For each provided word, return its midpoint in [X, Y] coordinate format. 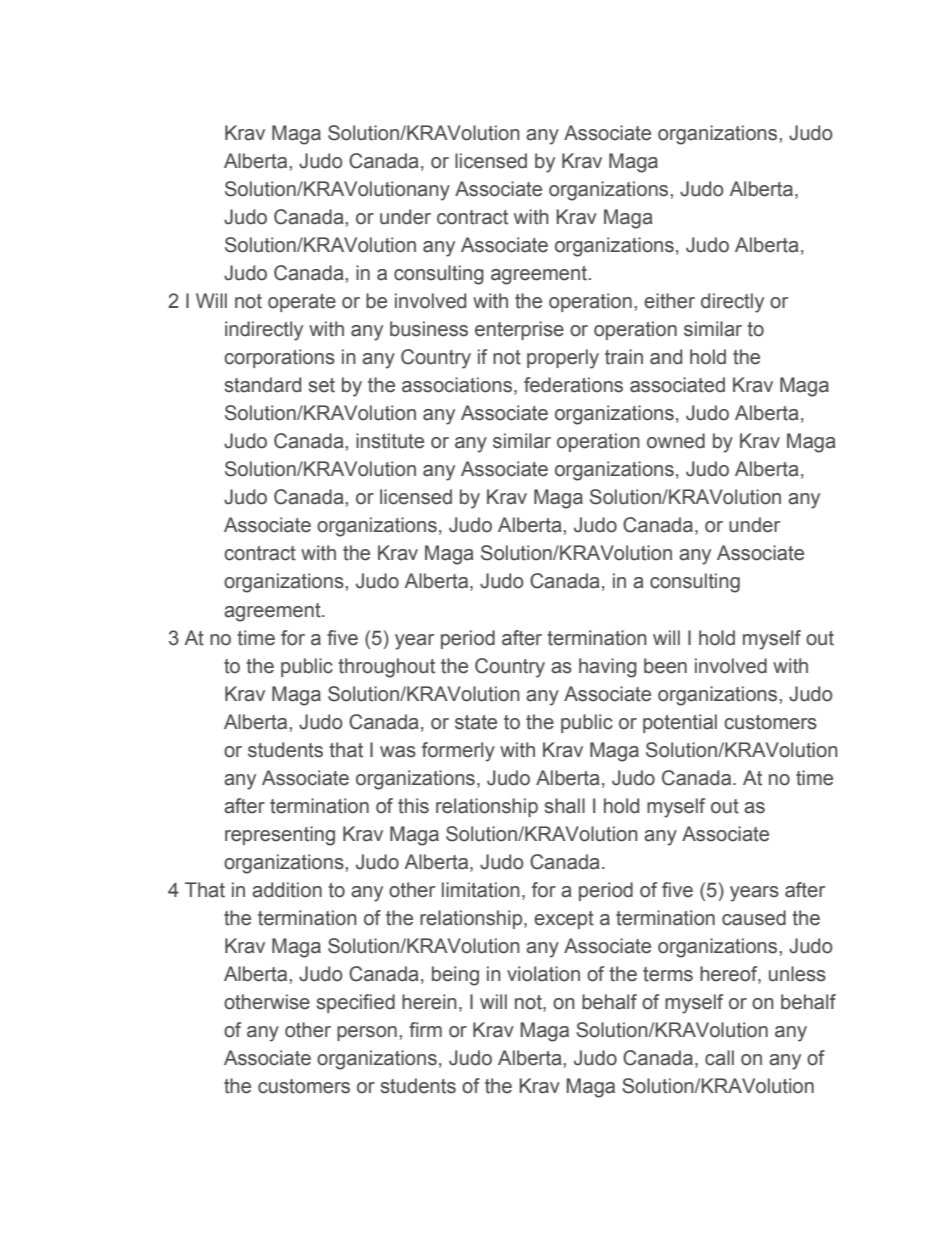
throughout [386, 668]
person [367, 1033]
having [608, 668]
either [669, 301]
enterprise [519, 330]
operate [302, 303]
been [665, 666]
